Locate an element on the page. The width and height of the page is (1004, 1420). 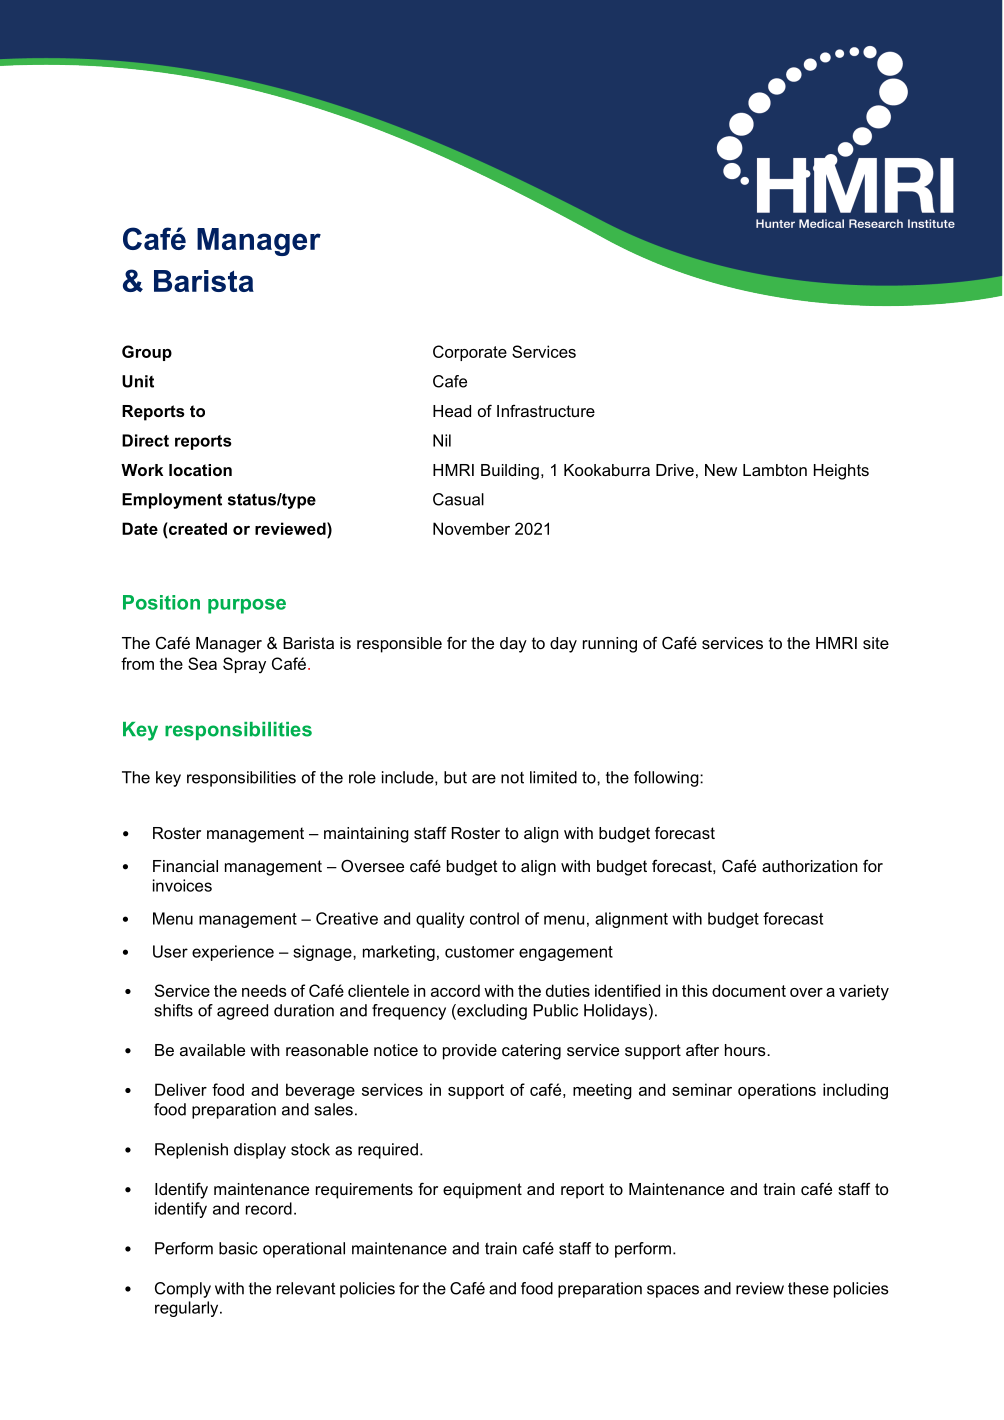
these is located at coordinates (808, 1288).
